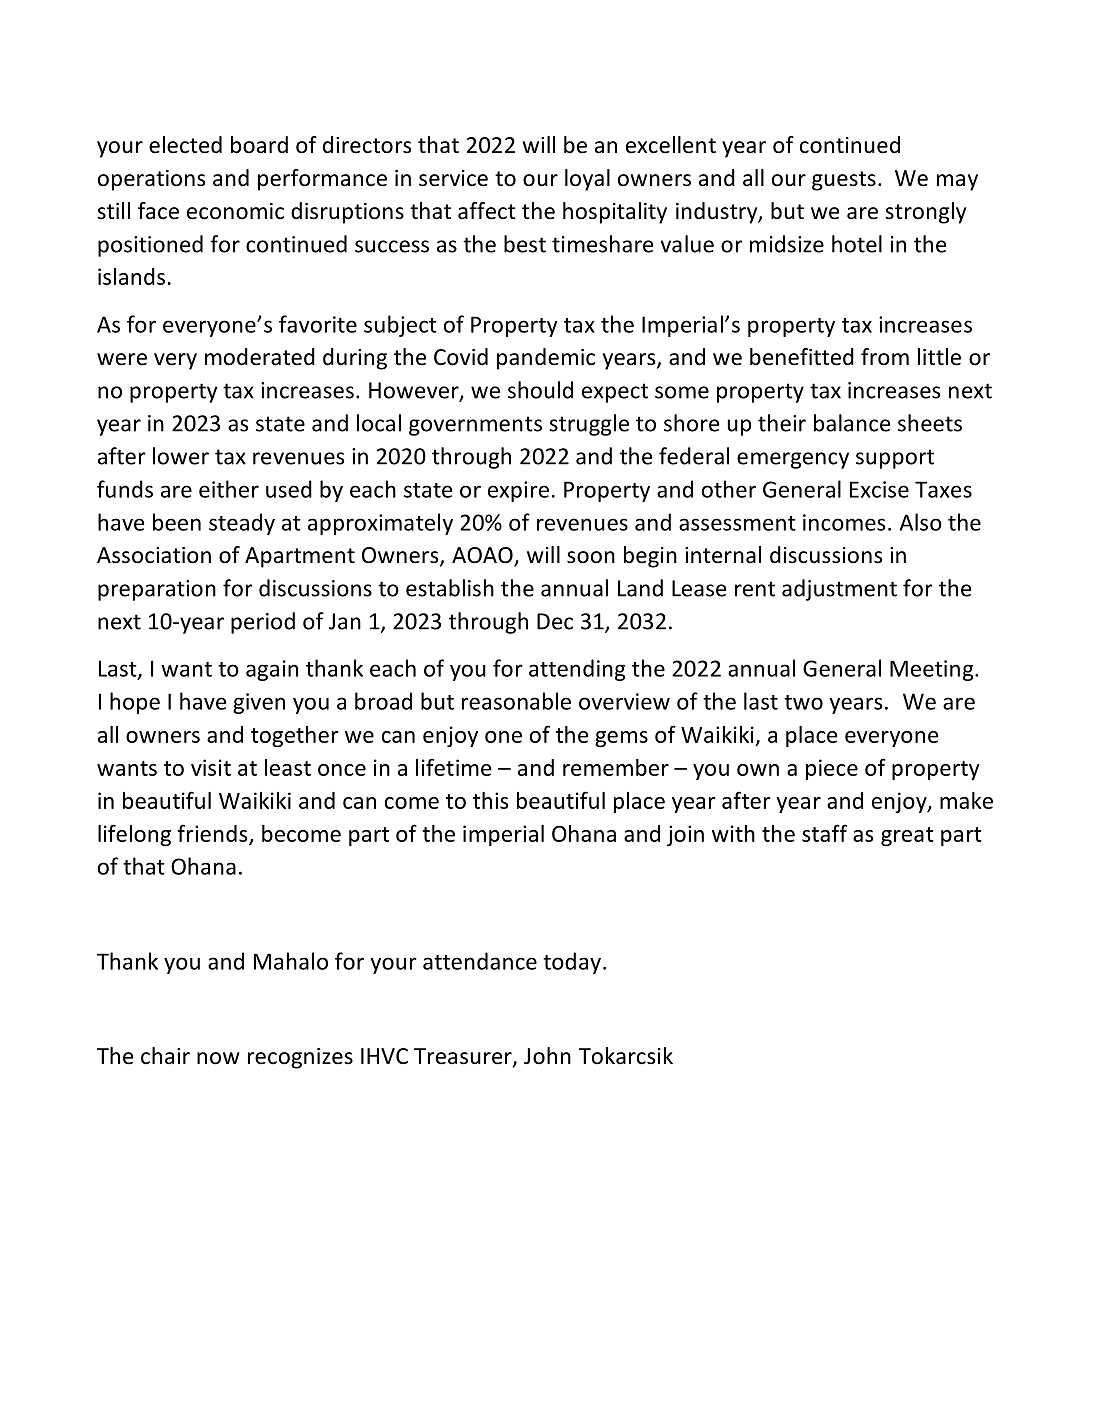 Image resolution: width=1095 pixels, height=1417 pixels. What do you see at coordinates (491, 800) in the image?
I see `this` at bounding box center [491, 800].
